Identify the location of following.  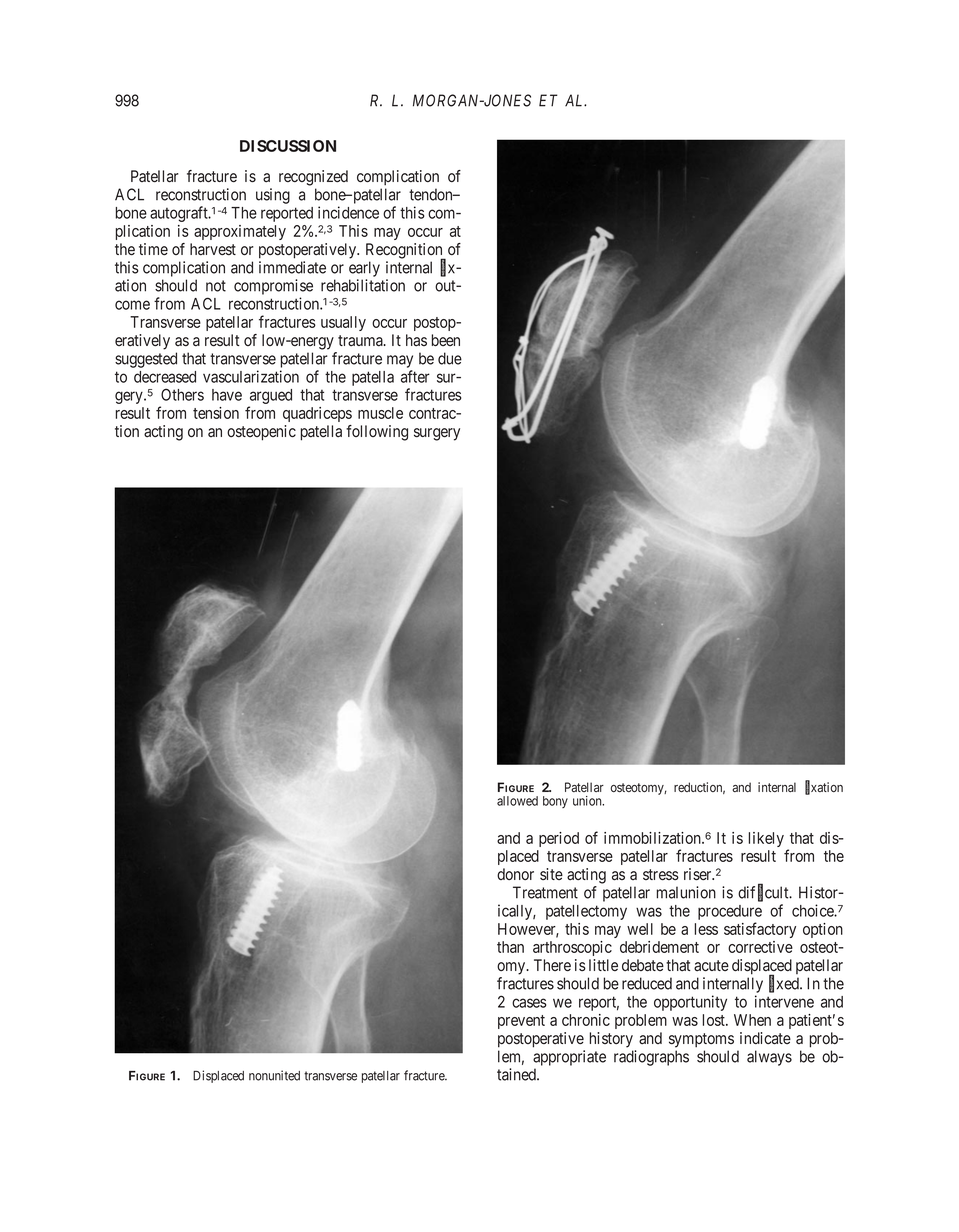
(377, 433).
